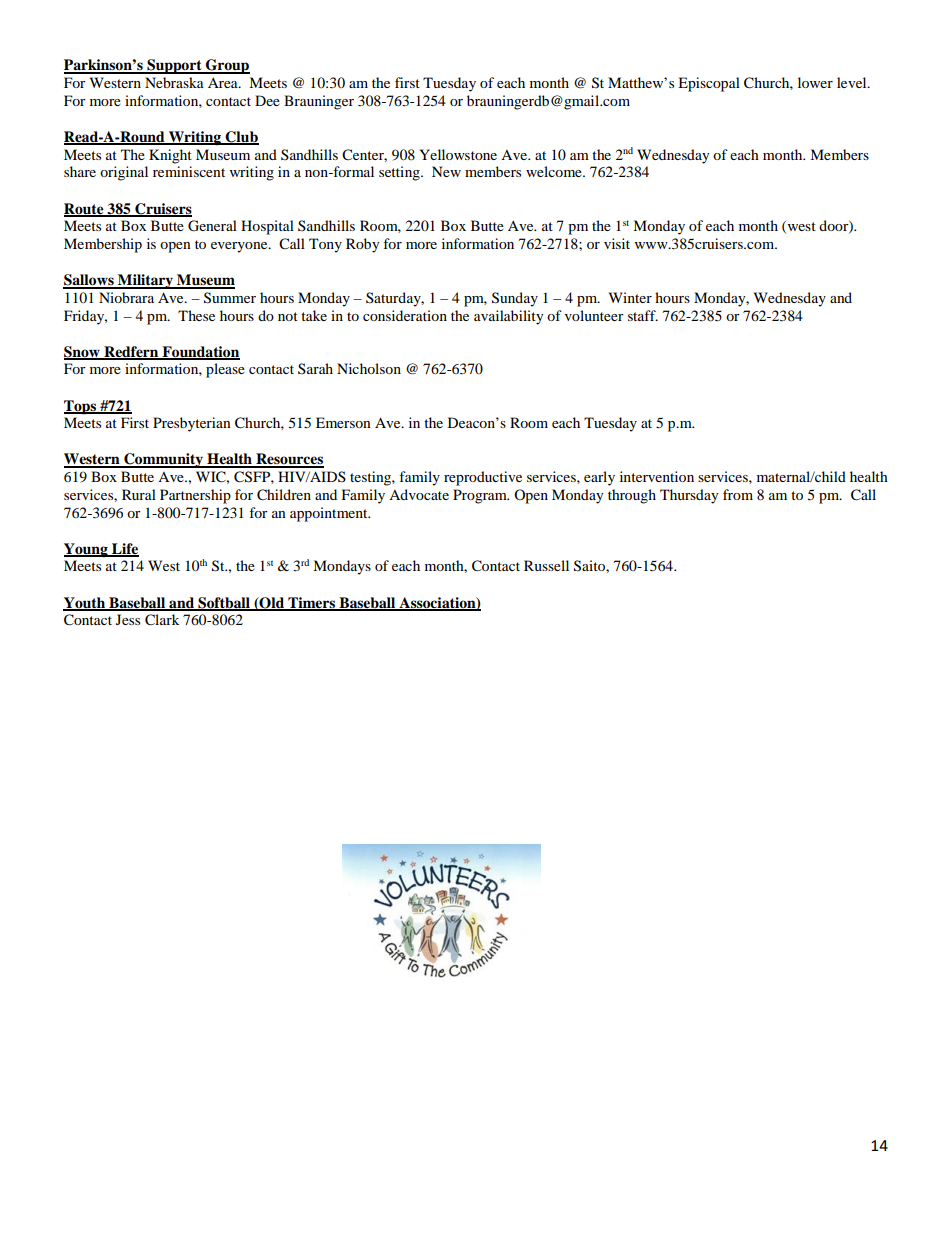  I want to click on Nebraska, so click(174, 82).
